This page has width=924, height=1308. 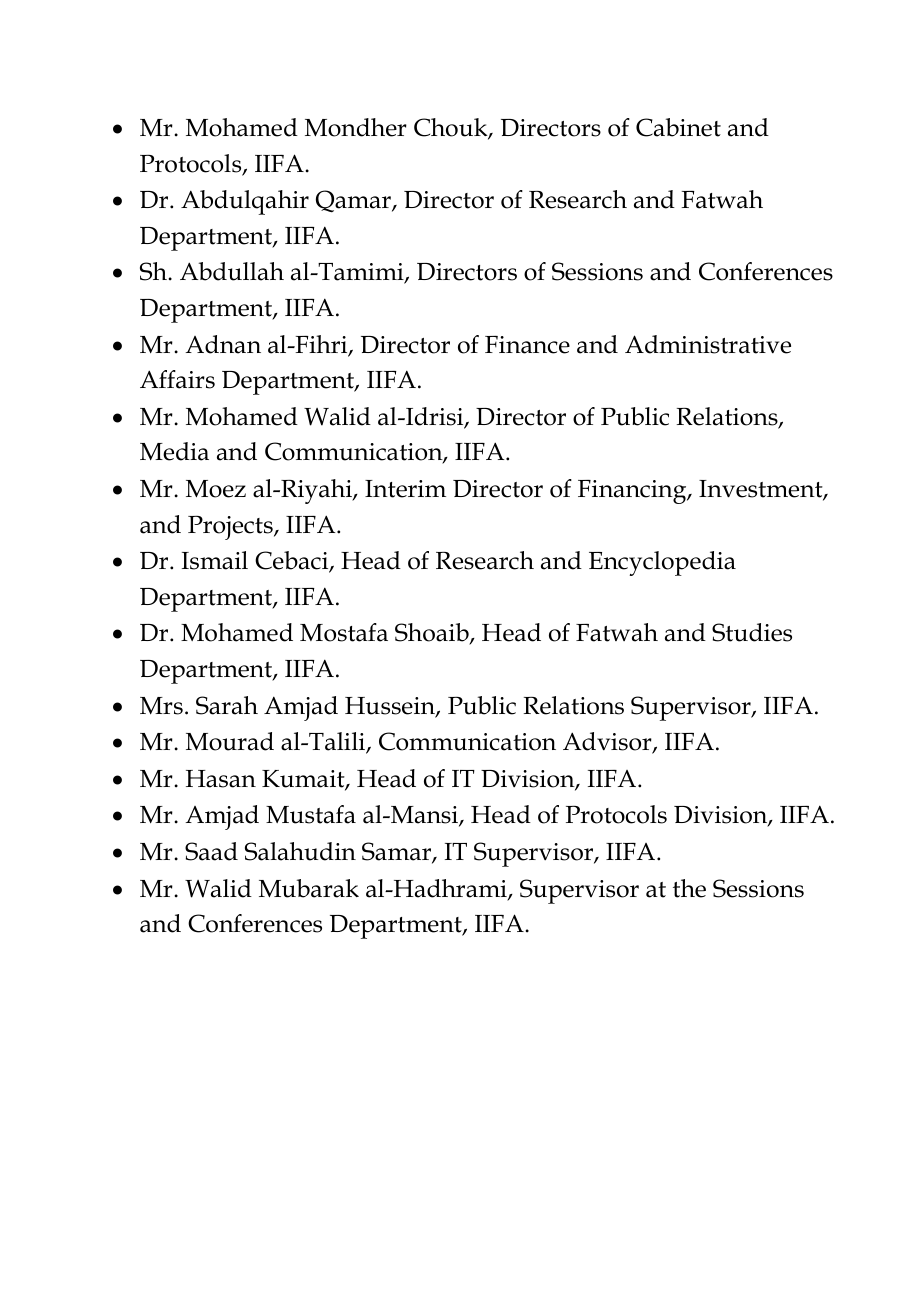 I want to click on Saad, so click(x=211, y=851).
